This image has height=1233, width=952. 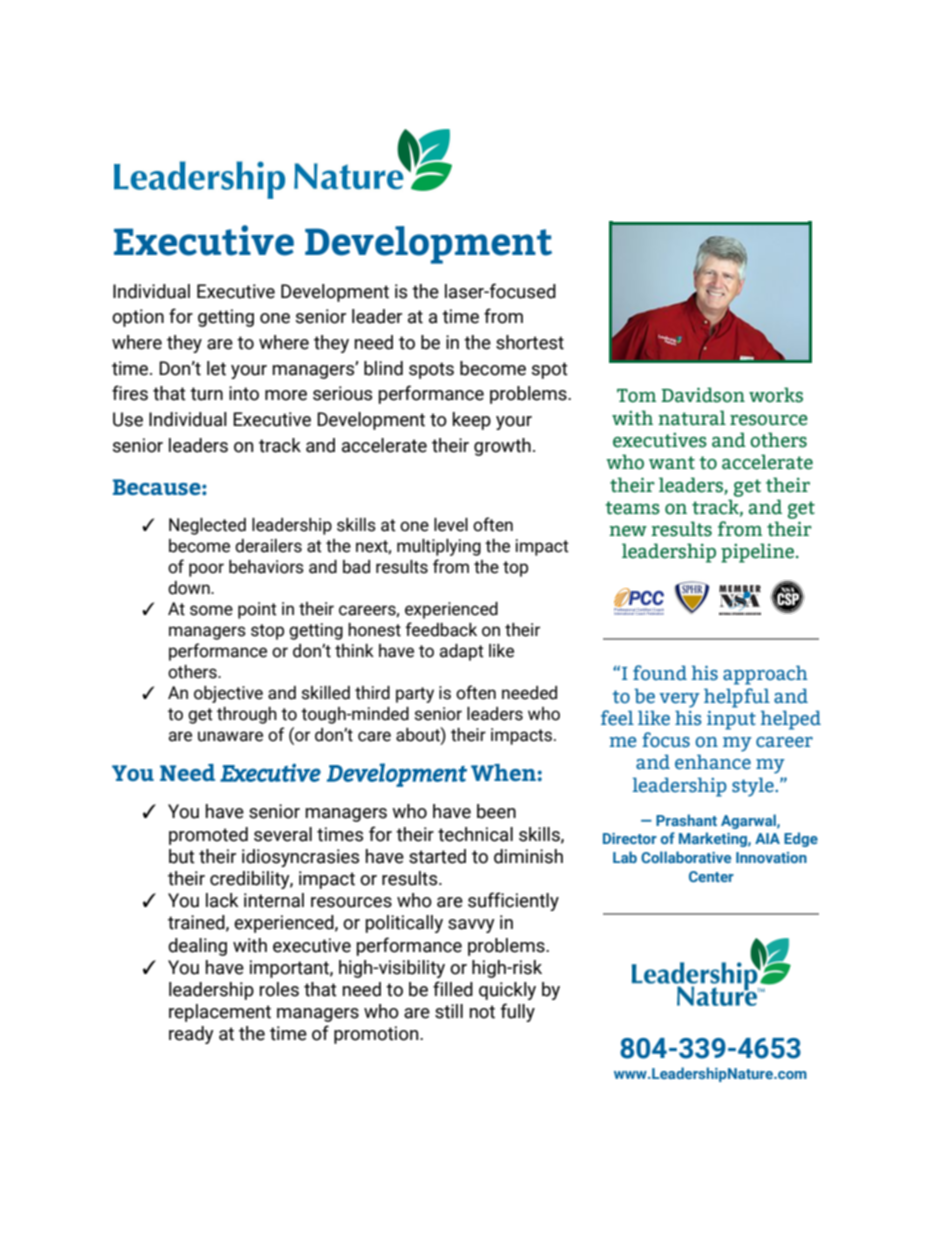 I want to click on promoted, so click(x=208, y=836).
